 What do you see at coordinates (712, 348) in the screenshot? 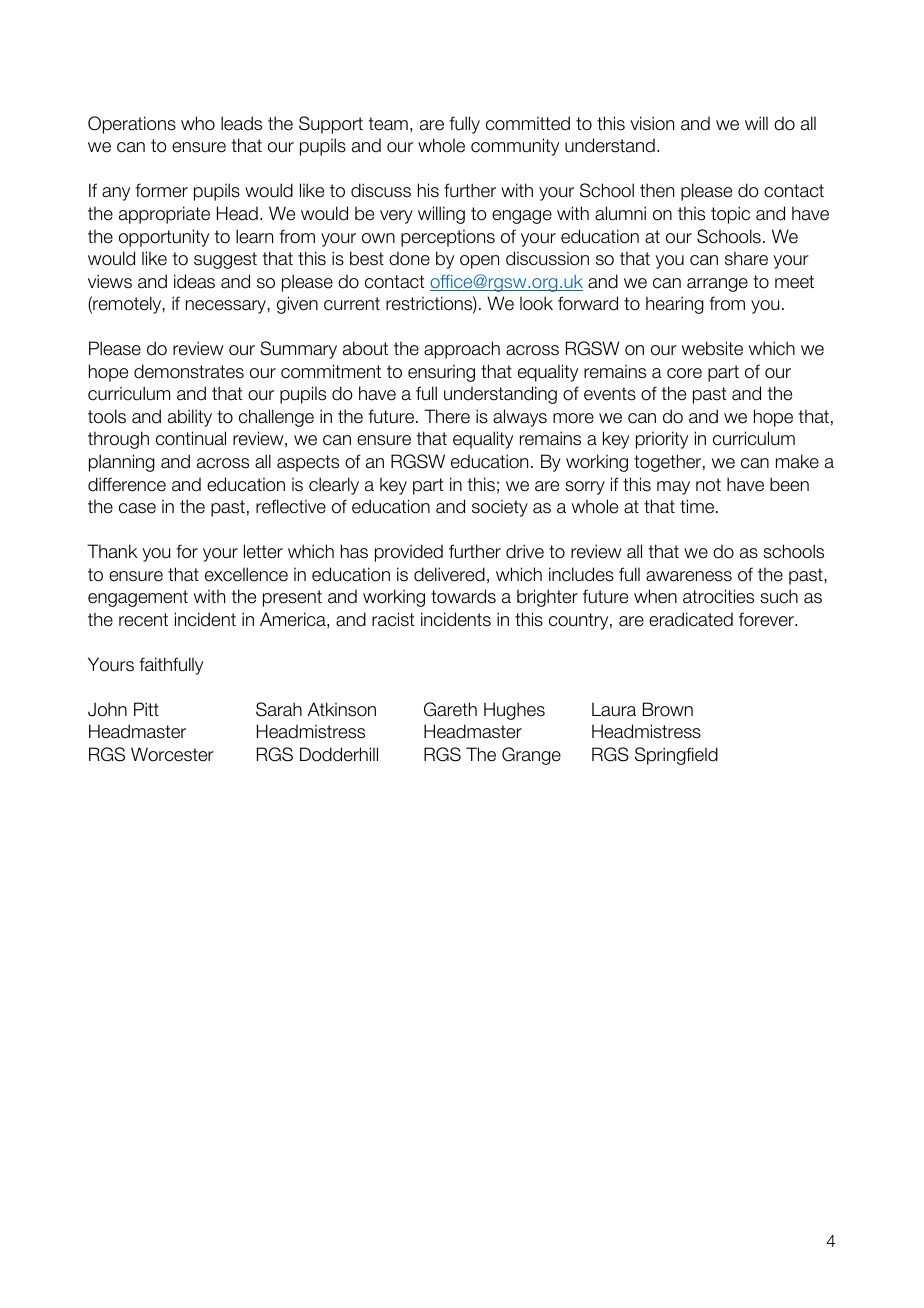
I see `website` at bounding box center [712, 348].
